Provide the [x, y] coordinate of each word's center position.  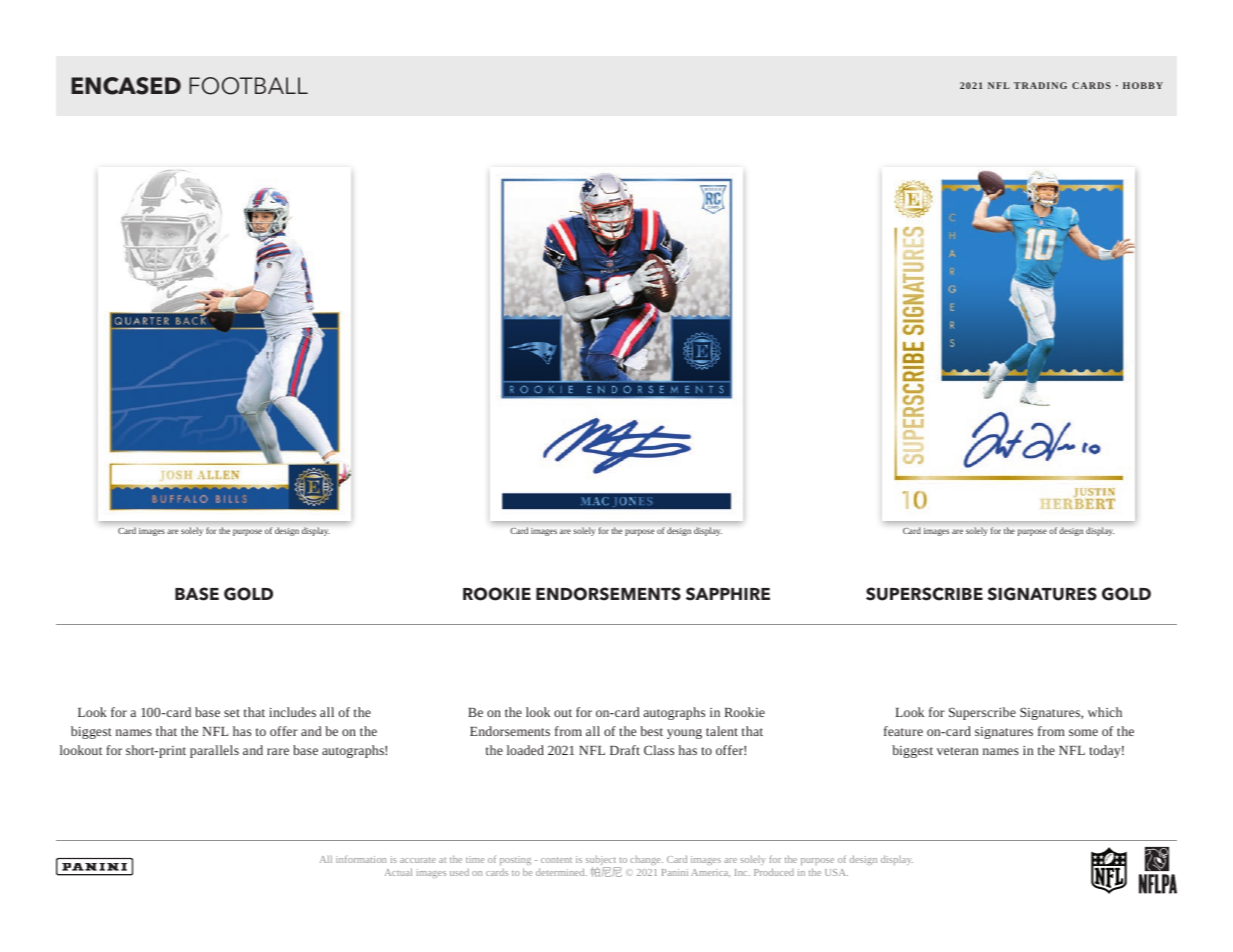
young [684, 734]
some [1083, 732]
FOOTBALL [248, 86]
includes [292, 712]
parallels [214, 751]
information [361, 859]
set [232, 713]
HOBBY [1143, 85]
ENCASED [126, 86]
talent [722, 731]
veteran [957, 751]
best [651, 731]
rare [278, 751]
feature [903, 731]
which [1105, 712]
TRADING [1040, 85]
